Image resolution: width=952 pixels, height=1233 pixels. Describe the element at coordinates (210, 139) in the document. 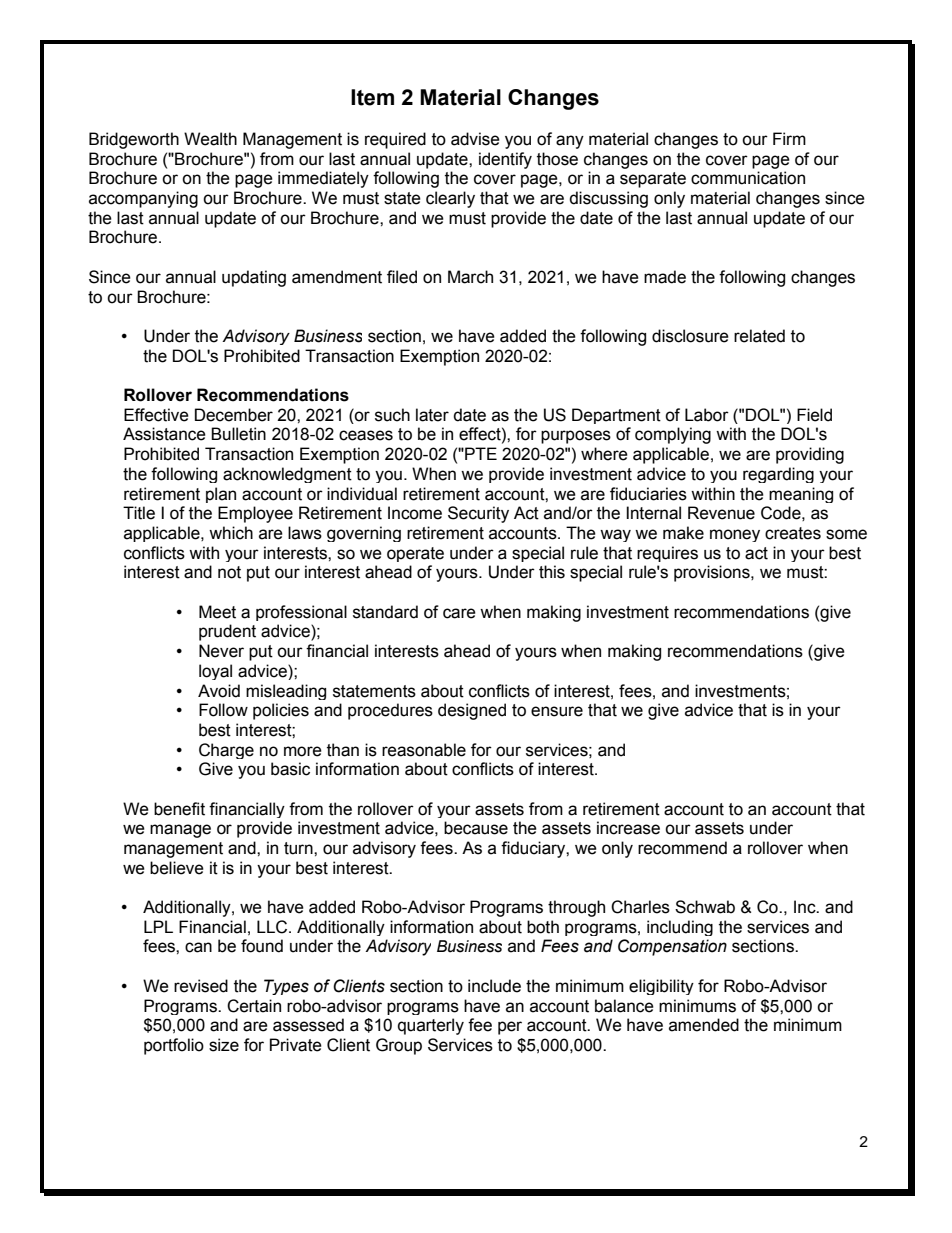

I see `Wealth` at that location.
